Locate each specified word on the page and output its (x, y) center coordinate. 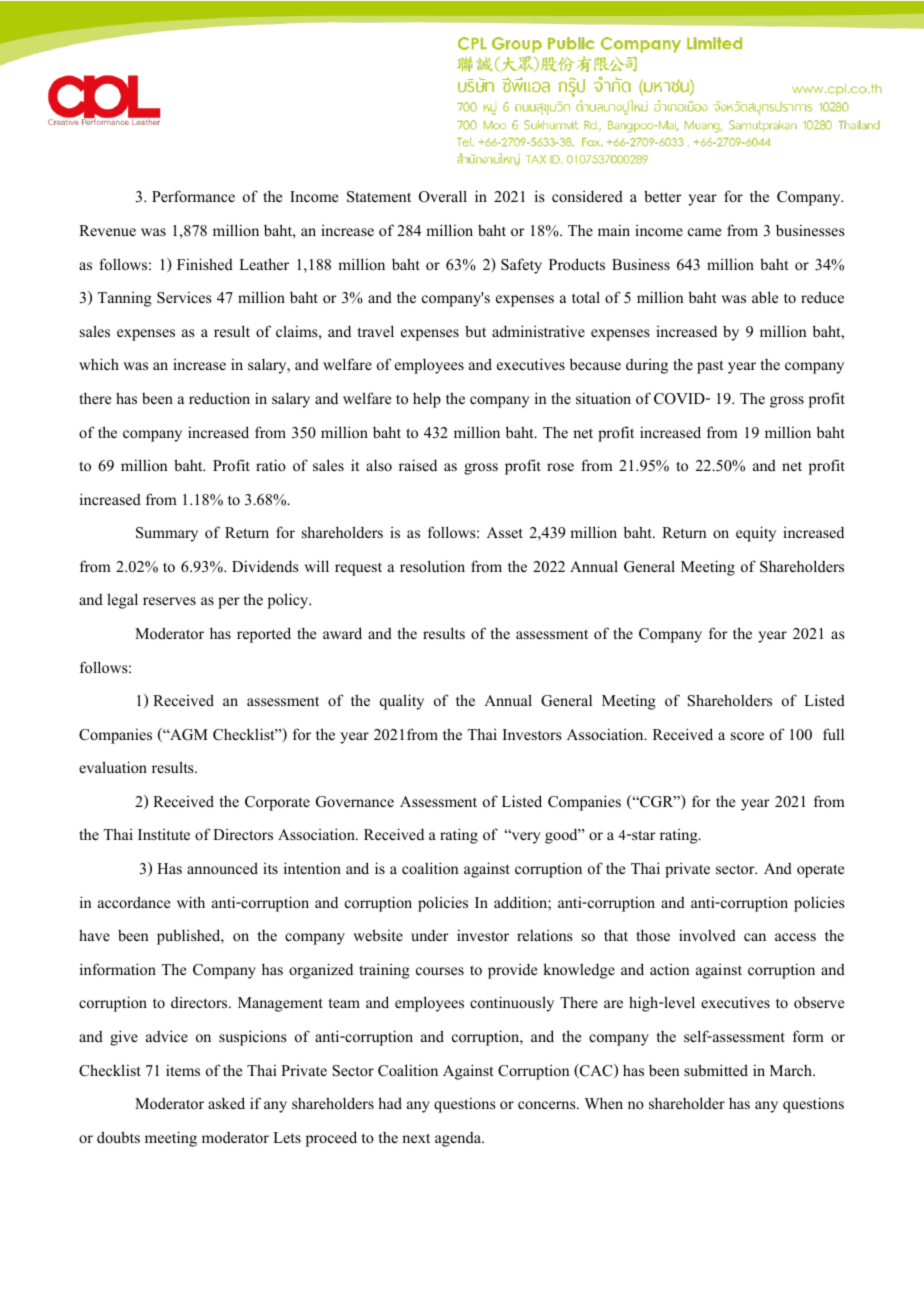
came (704, 232)
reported (264, 635)
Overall (443, 196)
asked (226, 1103)
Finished (205, 264)
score (747, 736)
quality (402, 702)
